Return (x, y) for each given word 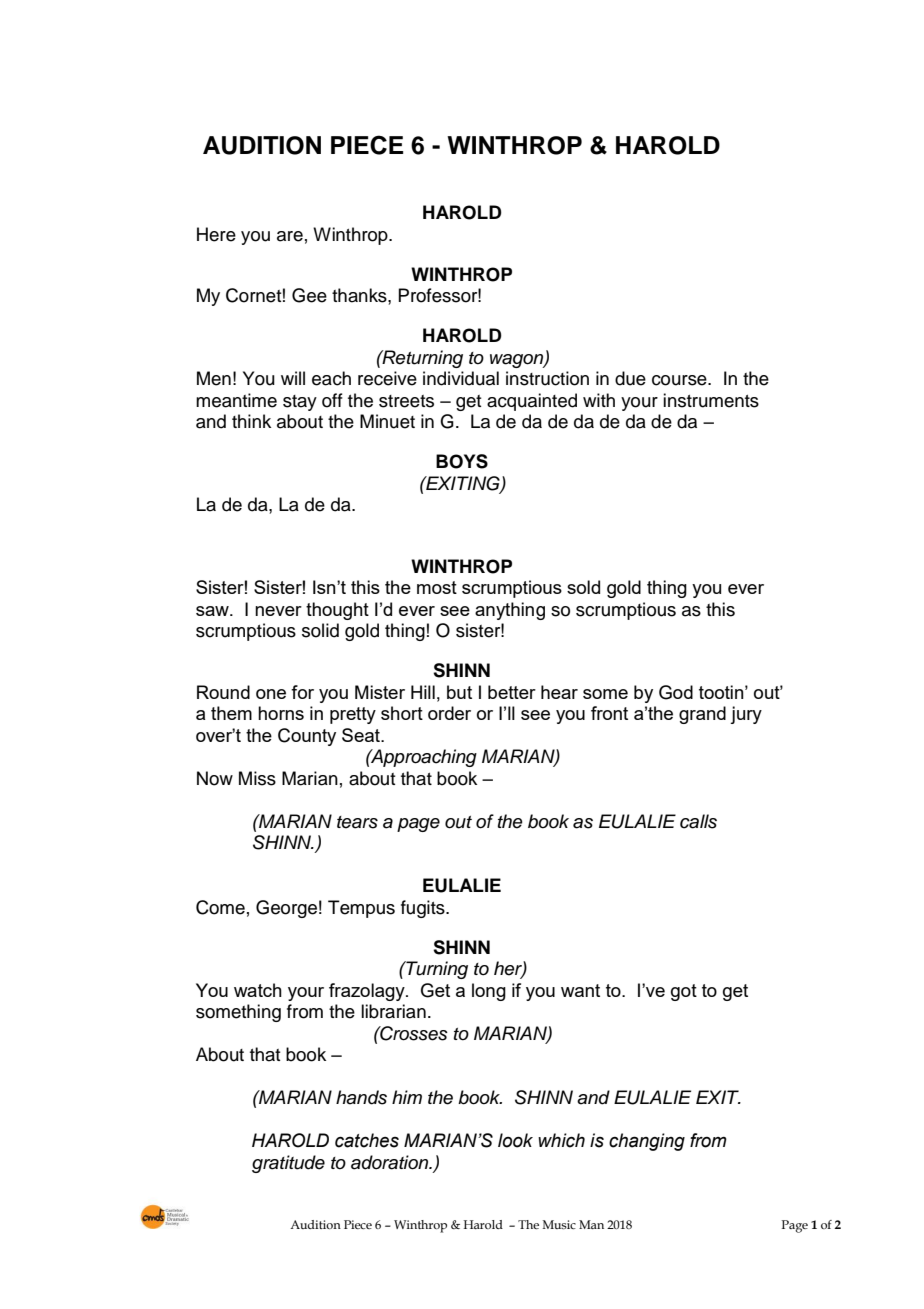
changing (647, 1142)
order (449, 713)
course (680, 380)
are (290, 236)
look (515, 1140)
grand (702, 715)
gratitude (288, 1164)
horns (281, 713)
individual (461, 378)
